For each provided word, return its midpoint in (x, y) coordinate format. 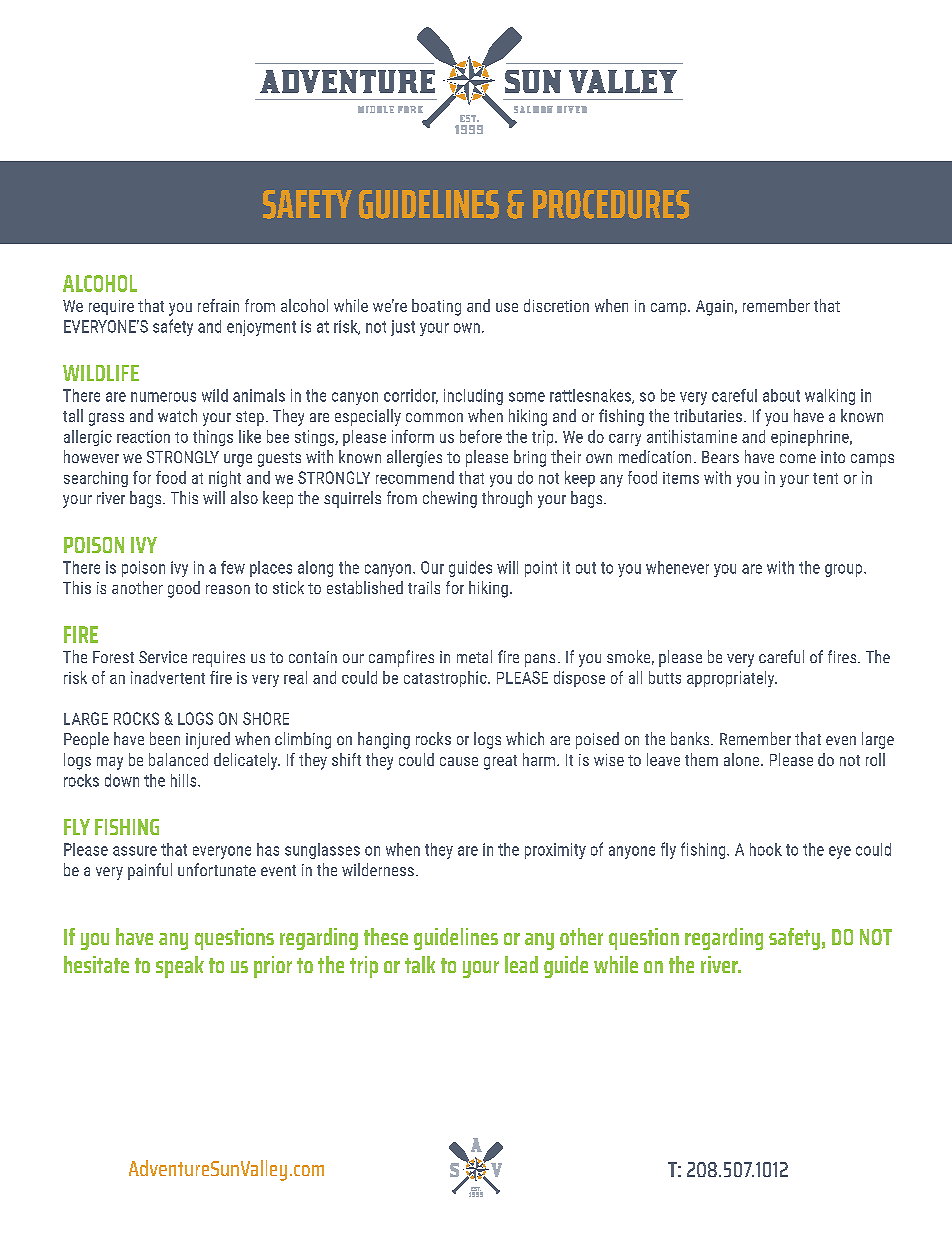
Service (163, 657)
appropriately (732, 679)
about (781, 395)
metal (474, 656)
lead (521, 964)
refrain (218, 305)
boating (436, 307)
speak (180, 967)
